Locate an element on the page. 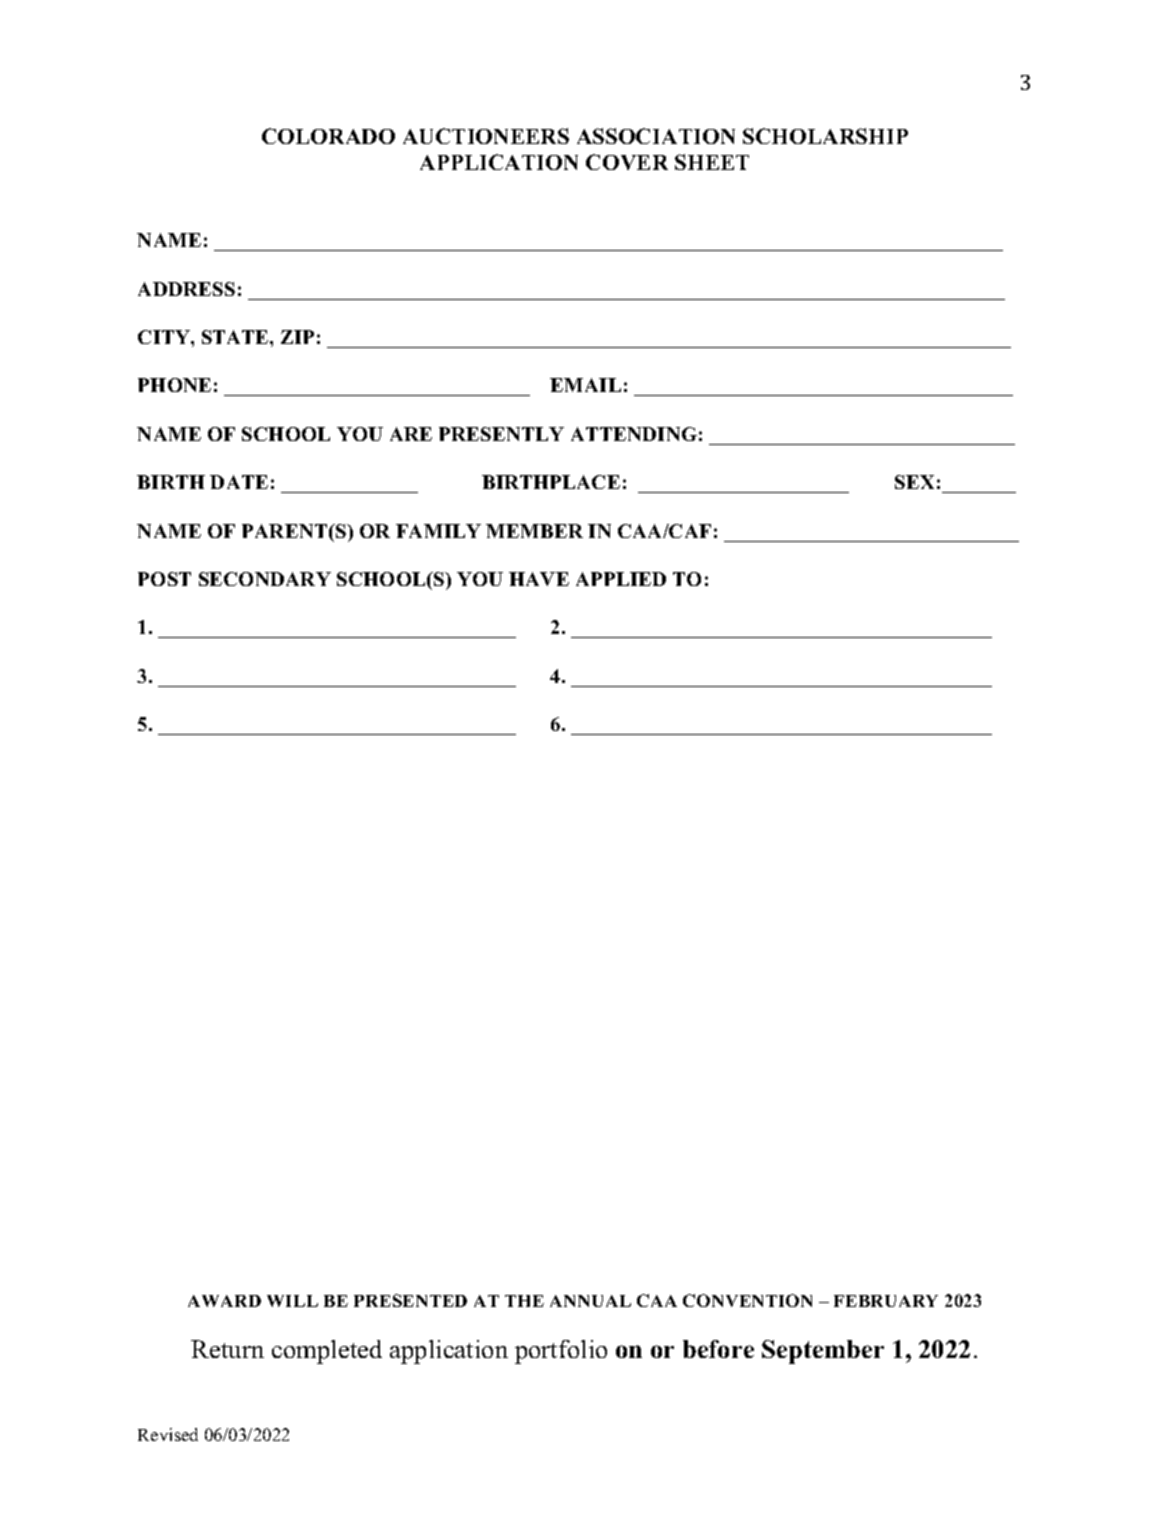 The height and width of the document is (1514, 1170). COLORADO is located at coordinates (328, 136).
